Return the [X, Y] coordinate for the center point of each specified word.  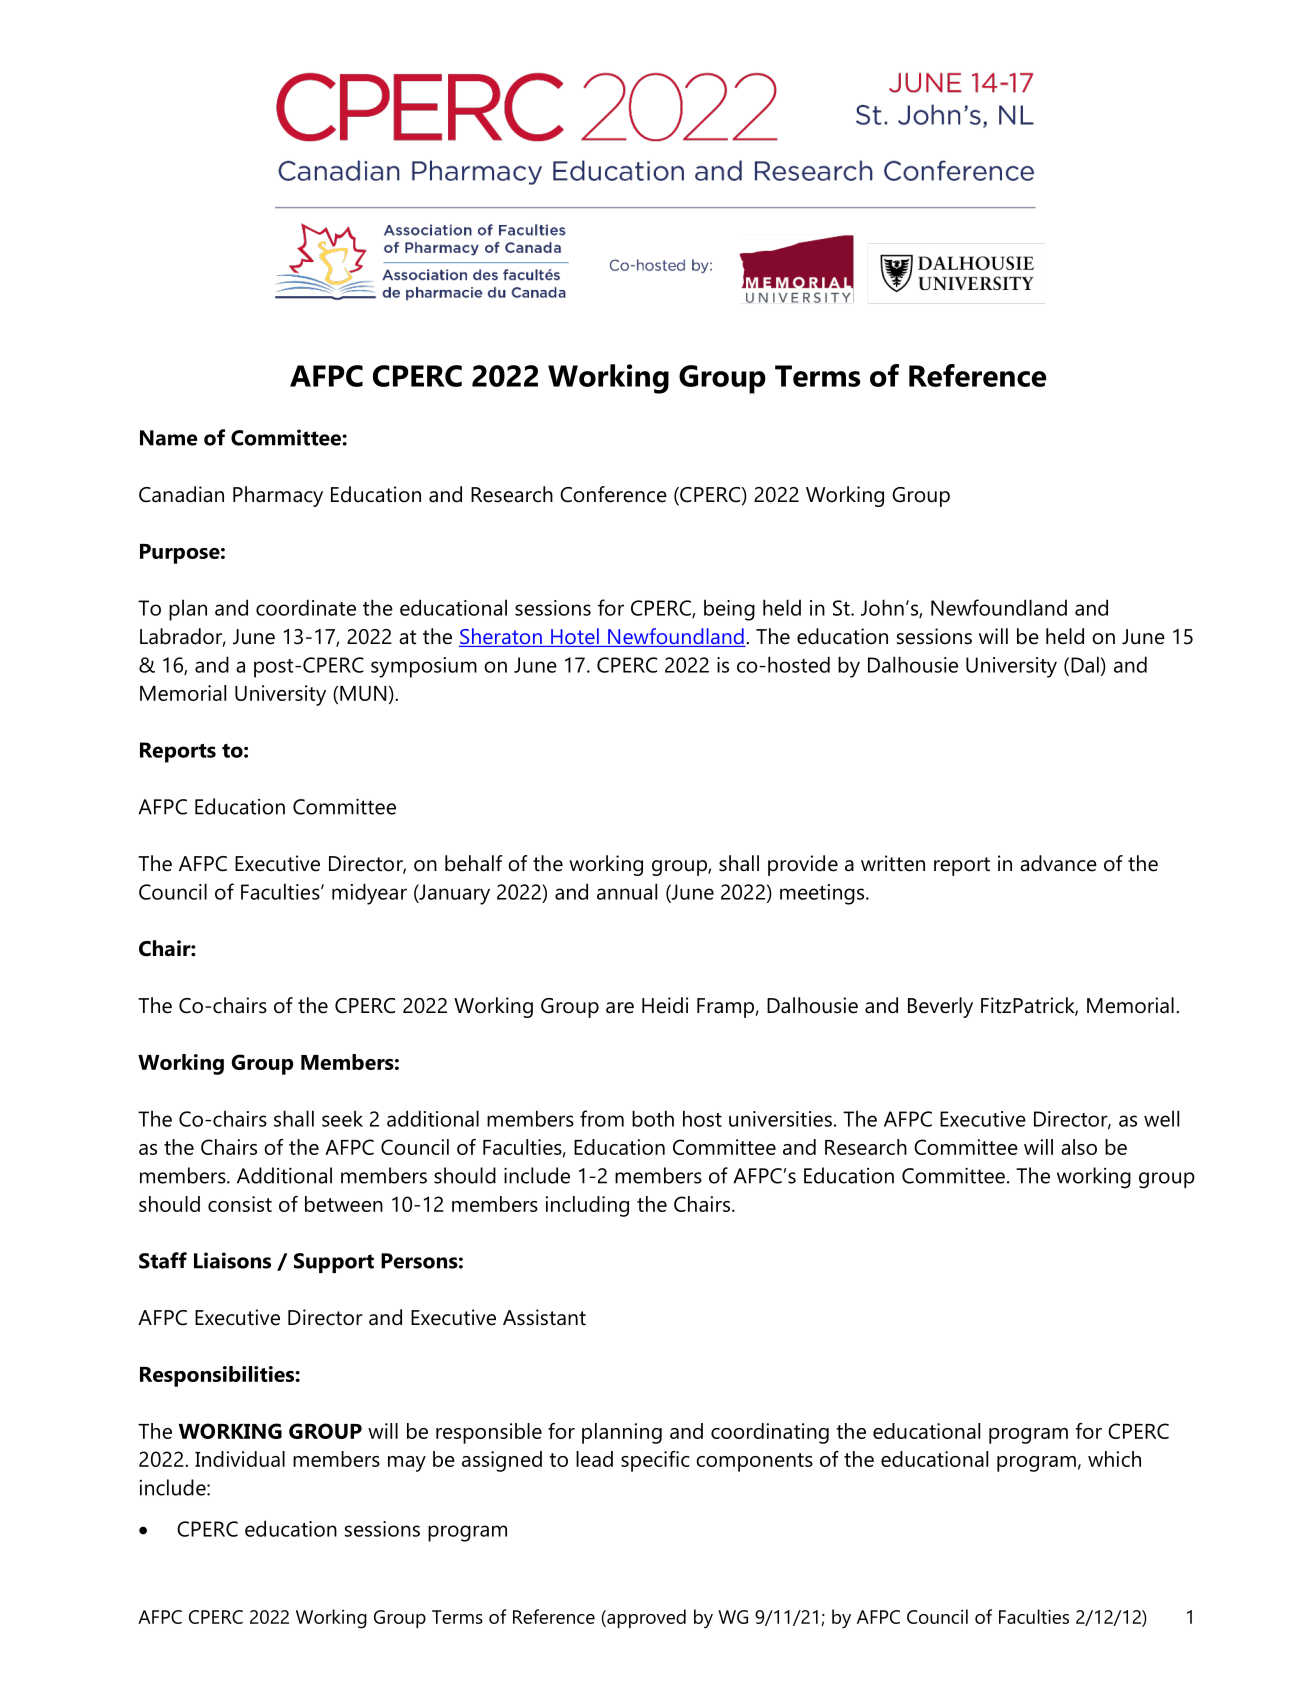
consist [240, 1204]
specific [655, 1461]
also [1079, 1147]
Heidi [665, 1005]
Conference [613, 494]
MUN [363, 693]
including [587, 1206]
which [1114, 1459]
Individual [240, 1459]
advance [1058, 863]
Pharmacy [278, 496]
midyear [369, 894]
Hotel [575, 637]
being [729, 610]
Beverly [940, 1007]
